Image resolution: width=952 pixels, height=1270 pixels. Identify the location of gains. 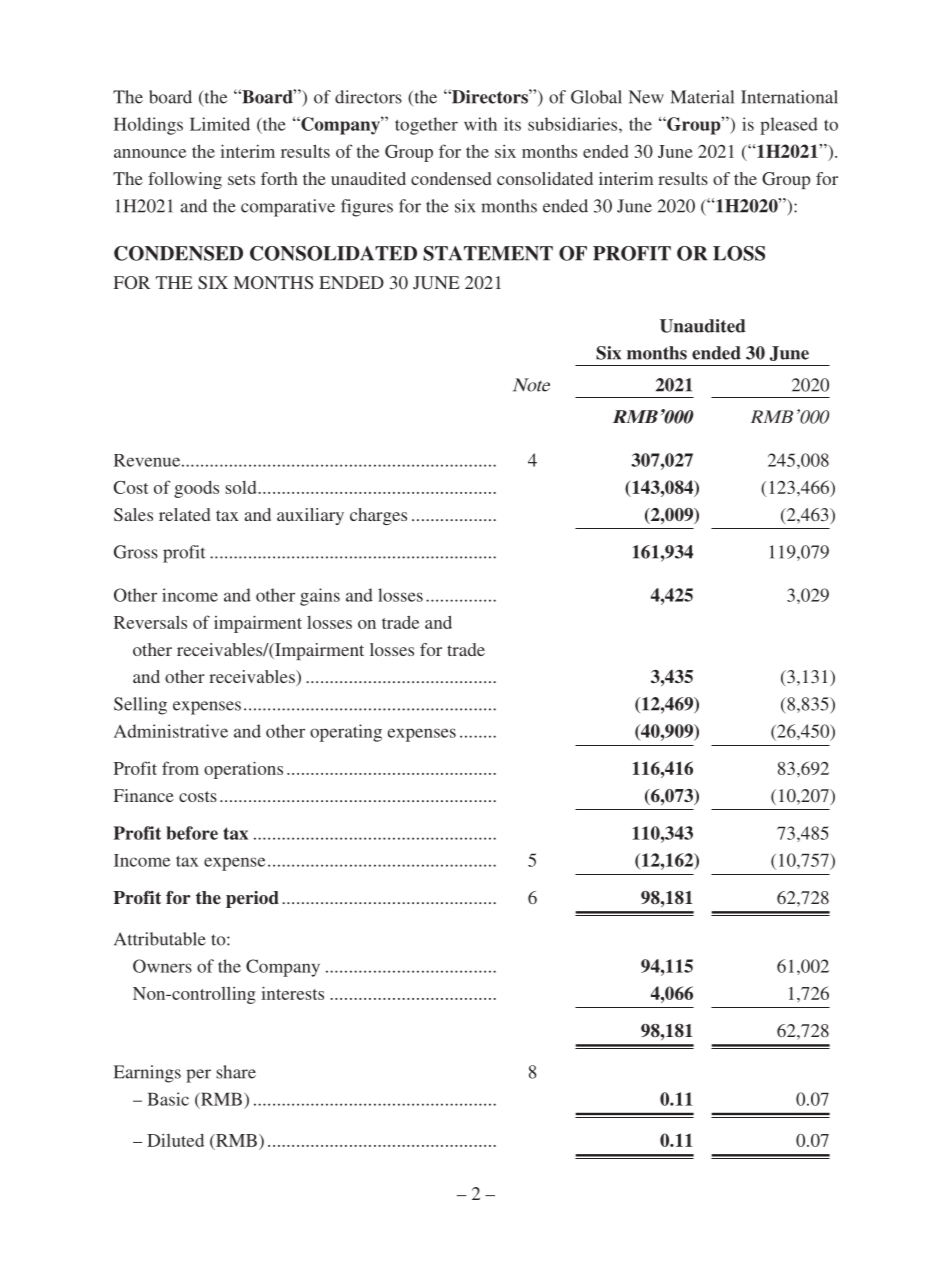
(320, 597).
